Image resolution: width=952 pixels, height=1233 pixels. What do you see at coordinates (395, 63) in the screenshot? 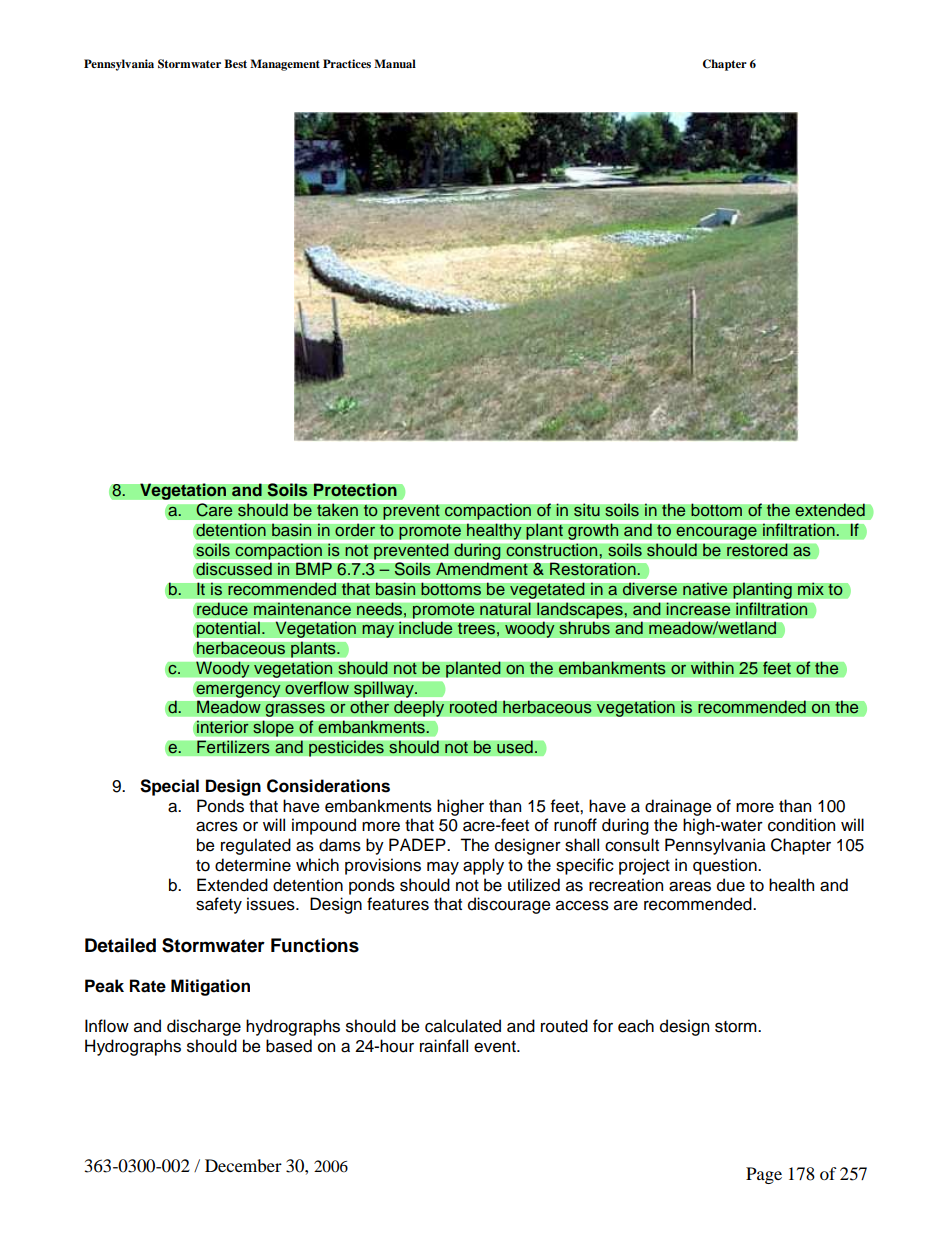
I see `Manual` at bounding box center [395, 63].
